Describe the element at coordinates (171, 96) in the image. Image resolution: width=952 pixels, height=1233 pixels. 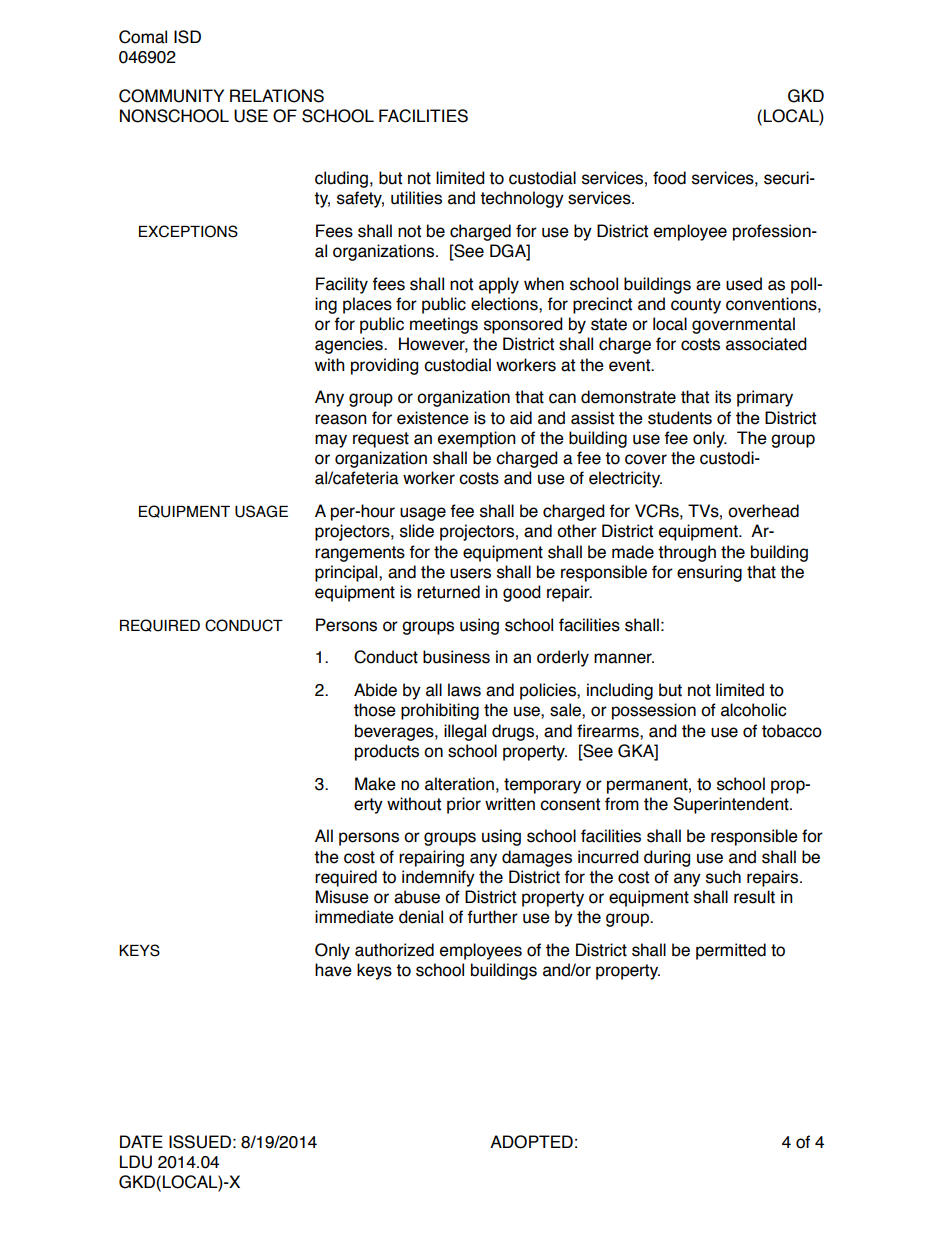
I see `COMMUNITY` at that location.
